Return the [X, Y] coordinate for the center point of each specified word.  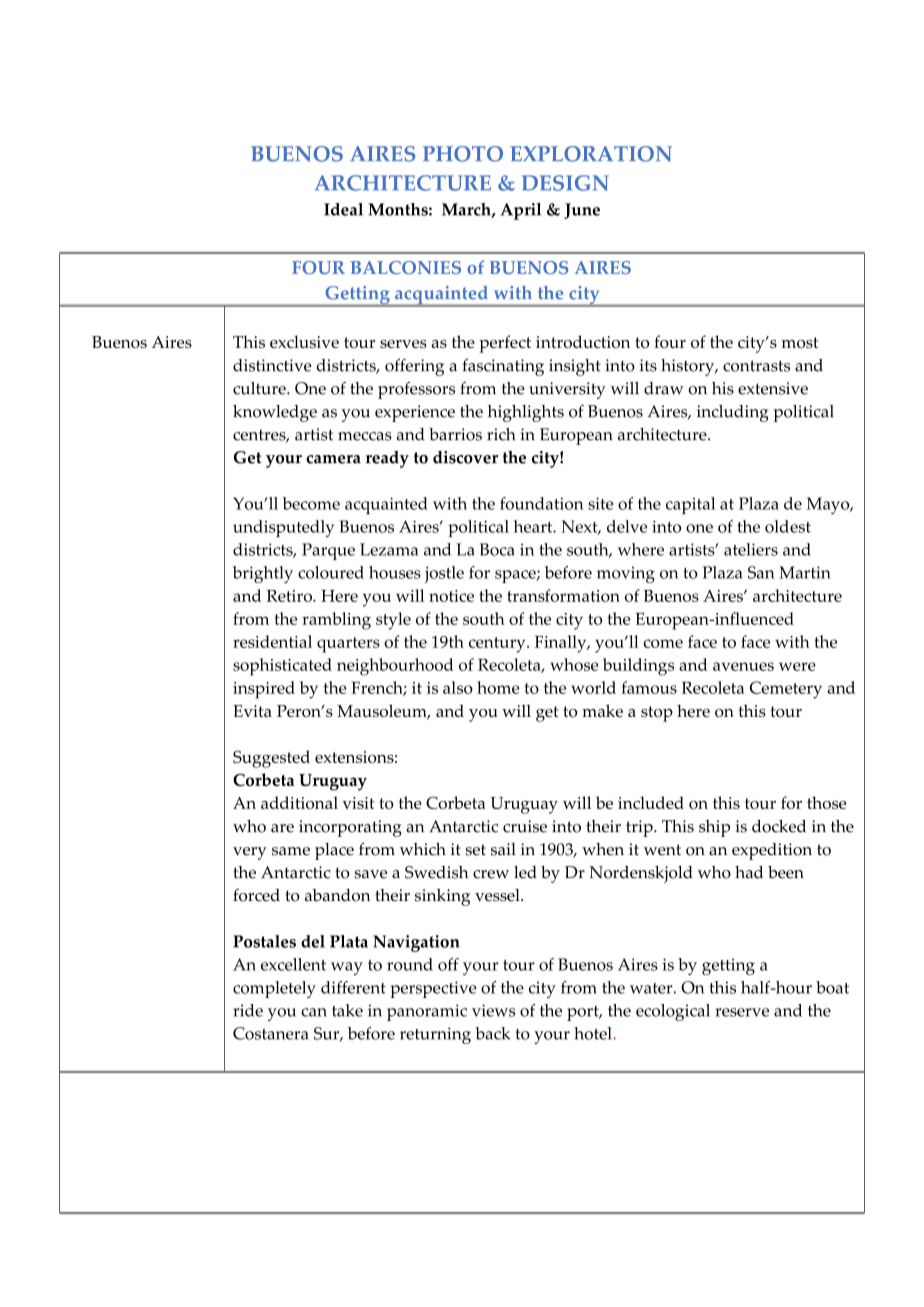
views [493, 1010]
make [602, 710]
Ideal [343, 209]
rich [501, 434]
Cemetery [786, 690]
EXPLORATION [591, 154]
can [314, 1012]
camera [333, 459]
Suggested [271, 759]
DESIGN [565, 183]
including [733, 413]
